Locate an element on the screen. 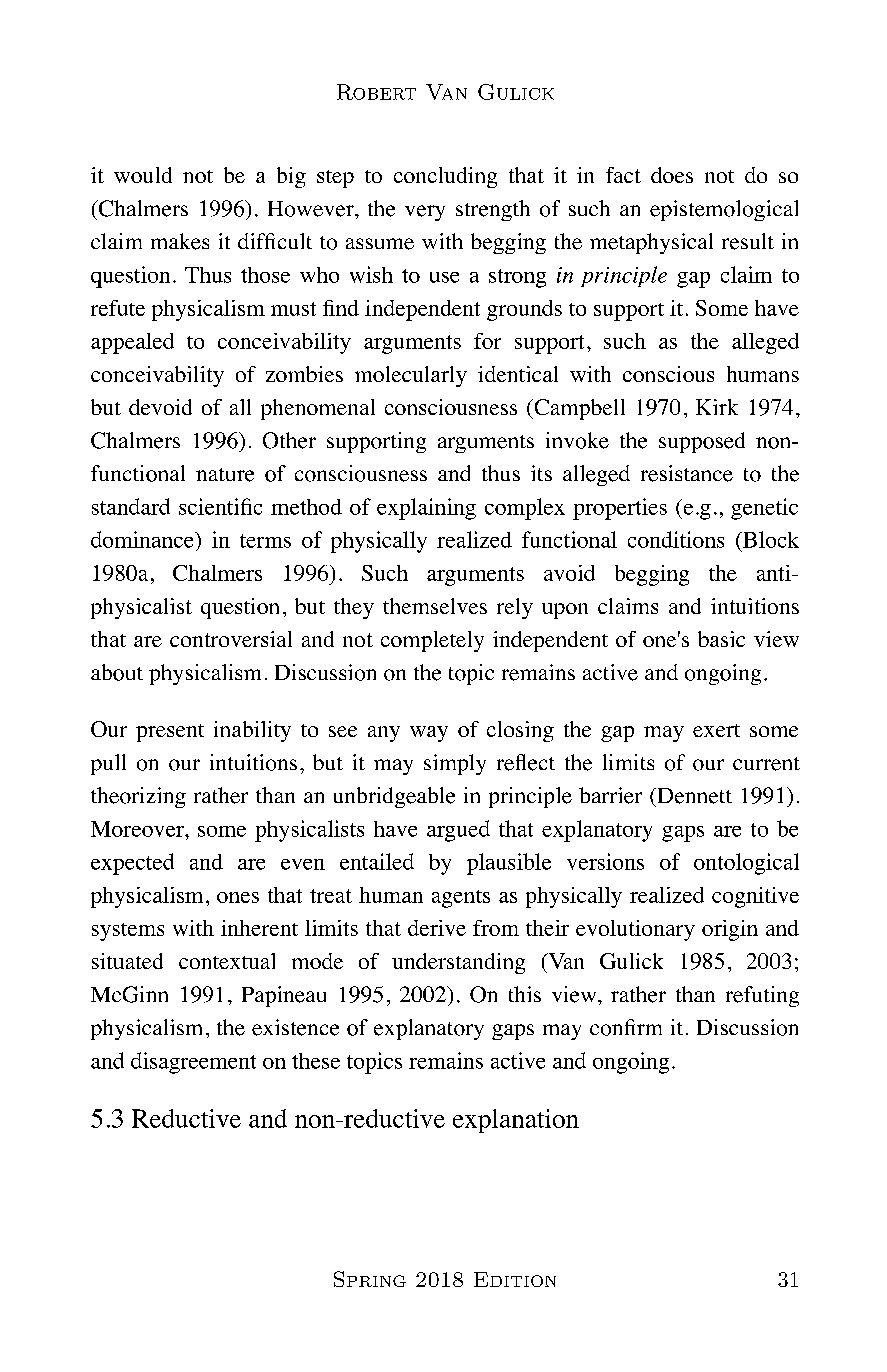 This screenshot has width=887, height=1372. molecularly is located at coordinates (411, 376).
